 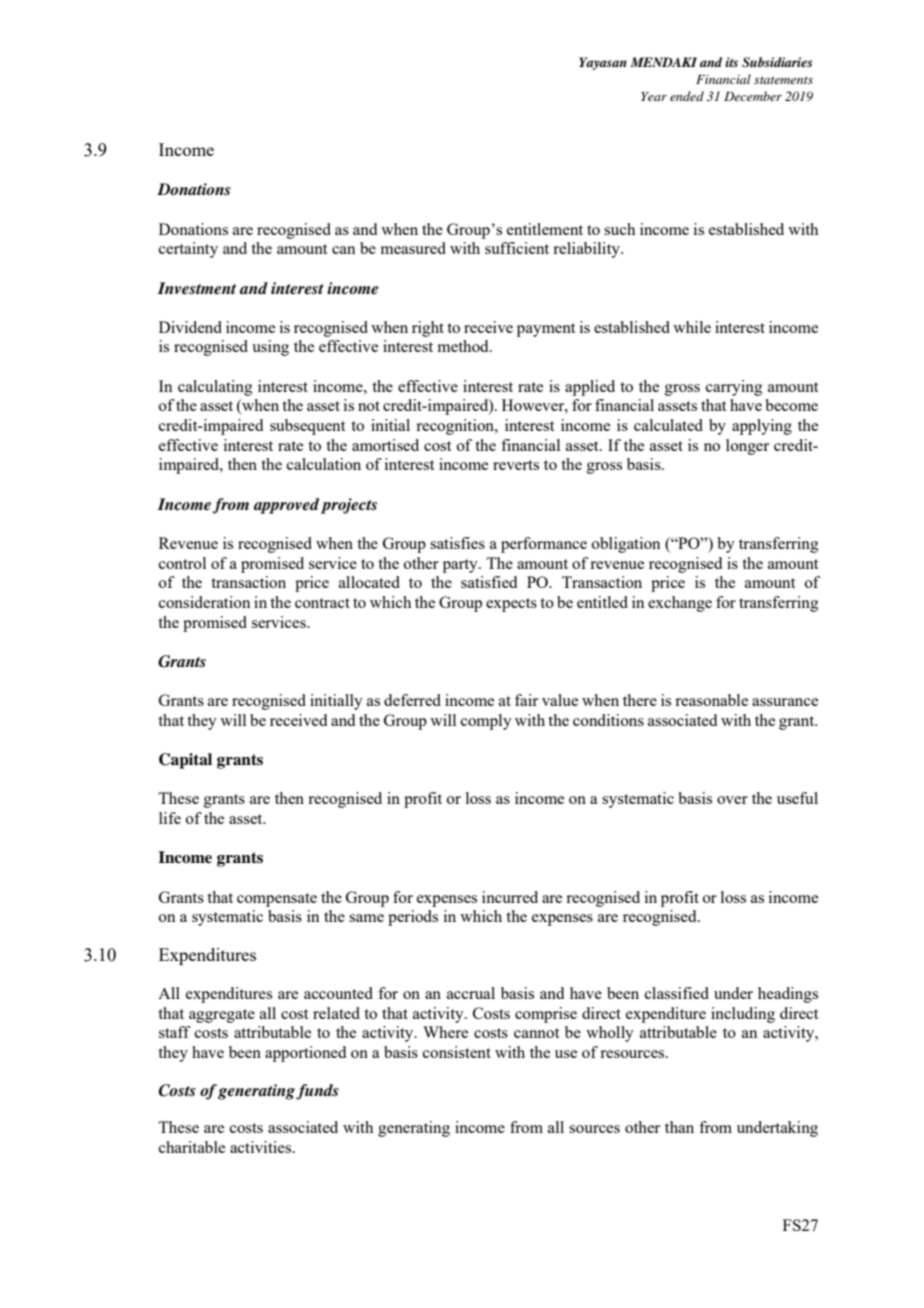 I want to click on consideration, so click(x=204, y=602).
